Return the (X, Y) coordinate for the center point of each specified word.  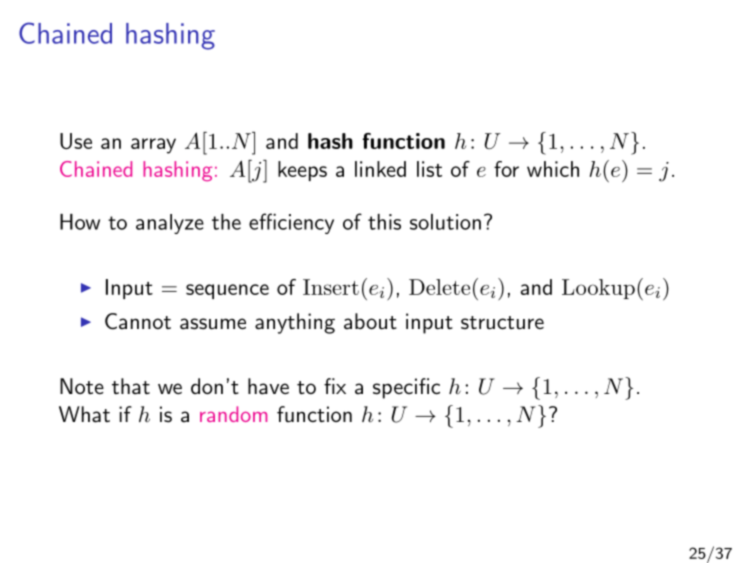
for (506, 169)
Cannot (138, 321)
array (153, 146)
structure (502, 323)
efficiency (291, 223)
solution (445, 222)
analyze (170, 224)
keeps (302, 171)
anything (295, 323)
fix (335, 386)
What (84, 414)
